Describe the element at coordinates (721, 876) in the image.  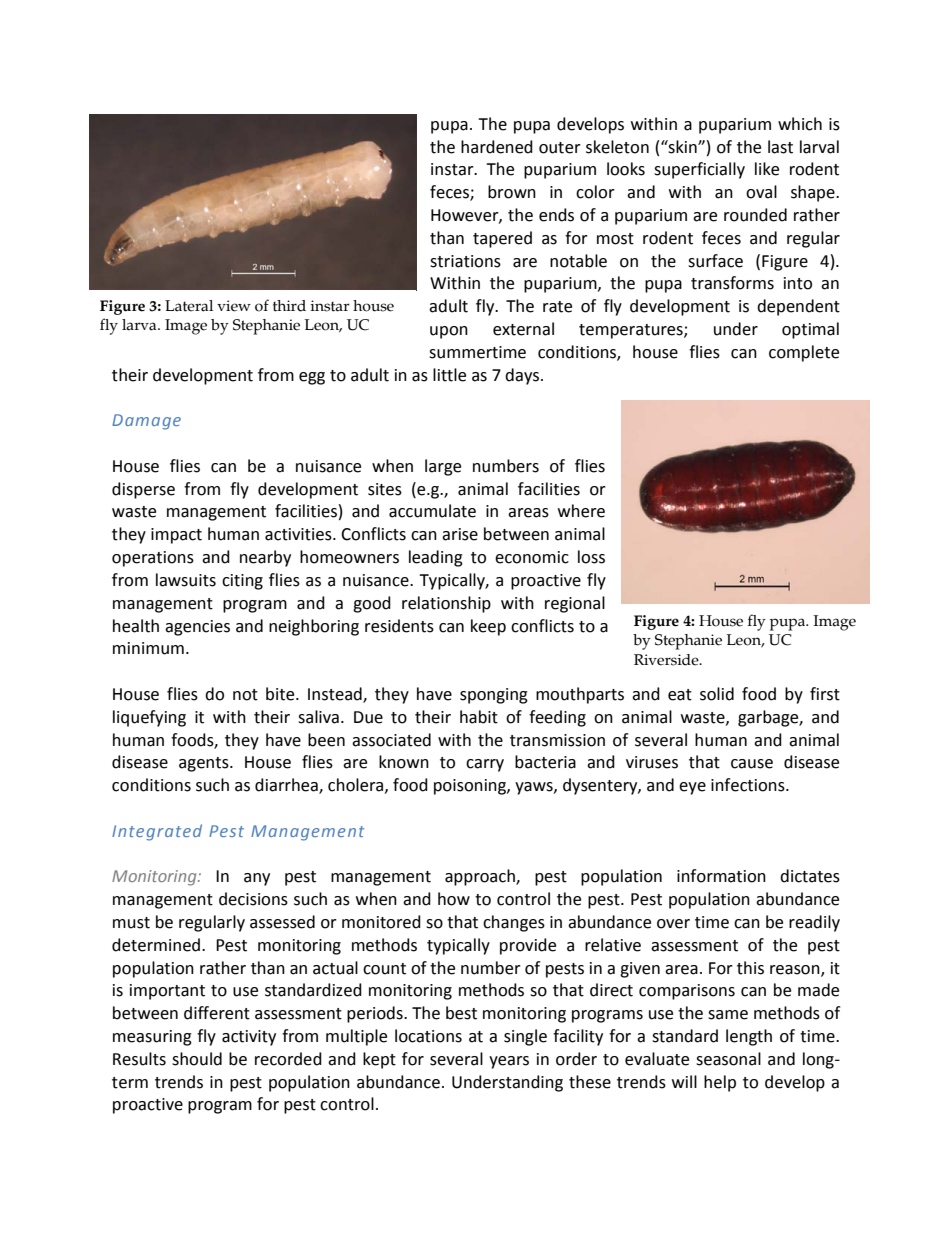
I see `information` at that location.
